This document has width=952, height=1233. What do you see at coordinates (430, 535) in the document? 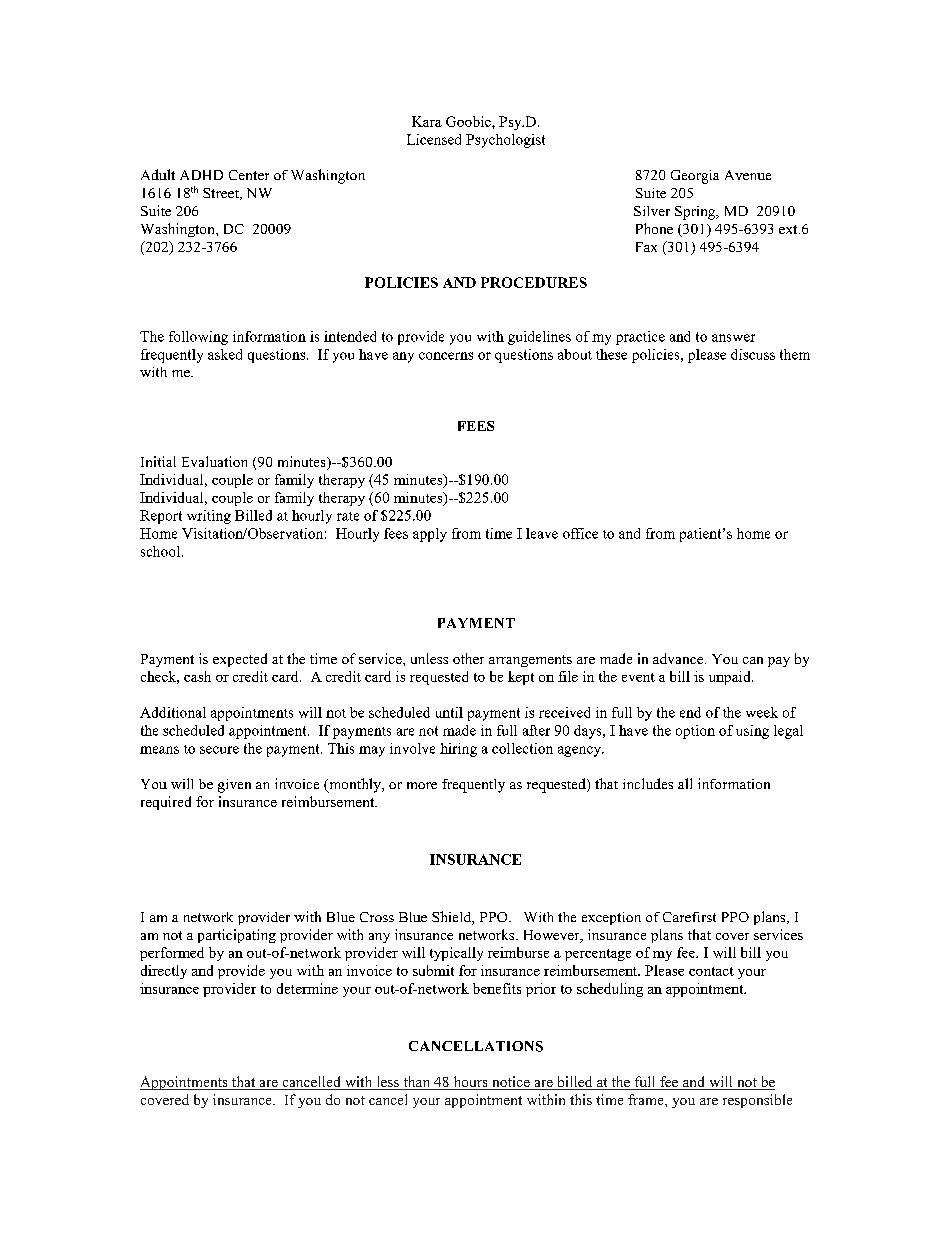
I see `apply` at bounding box center [430, 535].
